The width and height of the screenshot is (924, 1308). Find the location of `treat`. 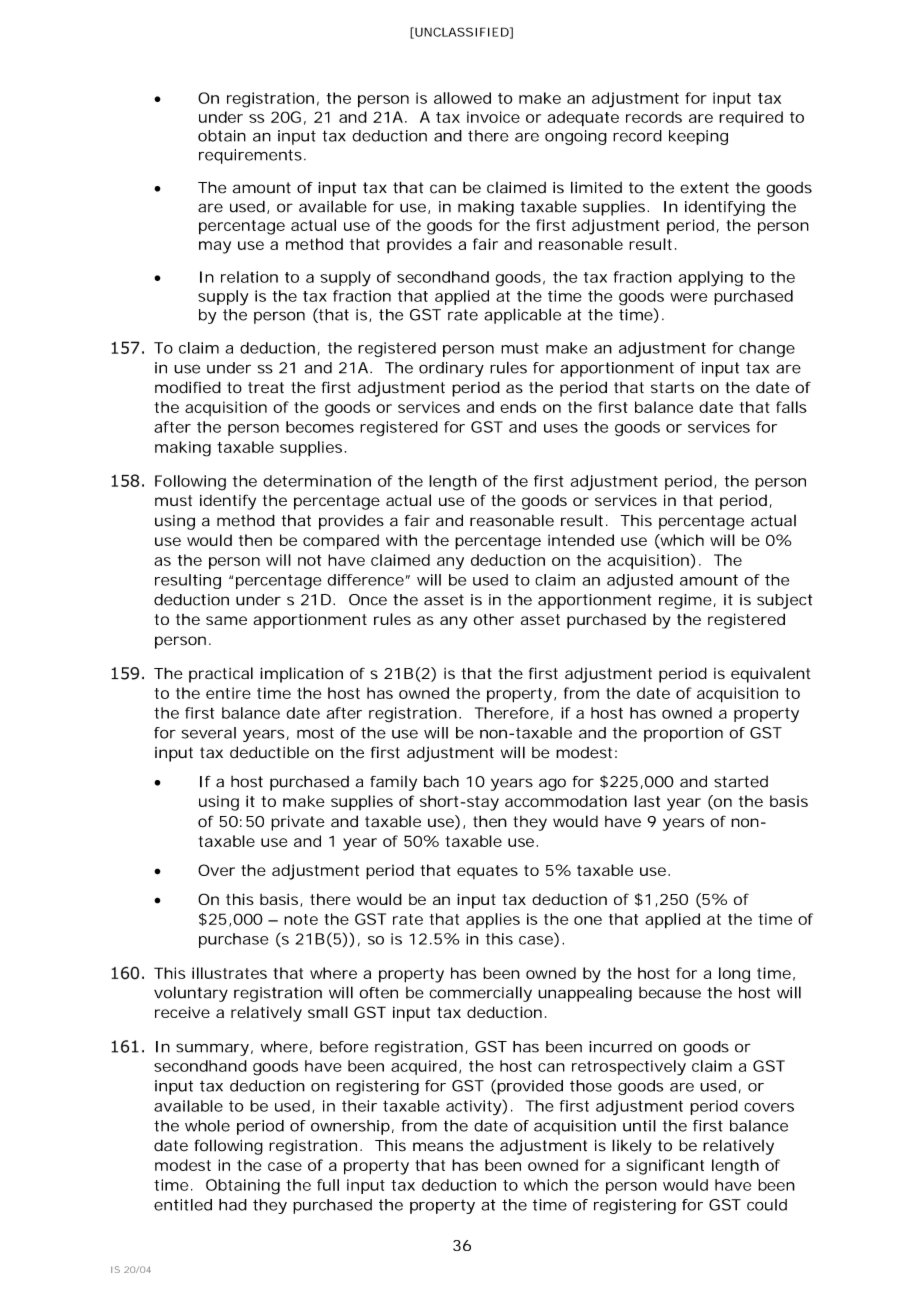

treat is located at coordinates (266, 388).
